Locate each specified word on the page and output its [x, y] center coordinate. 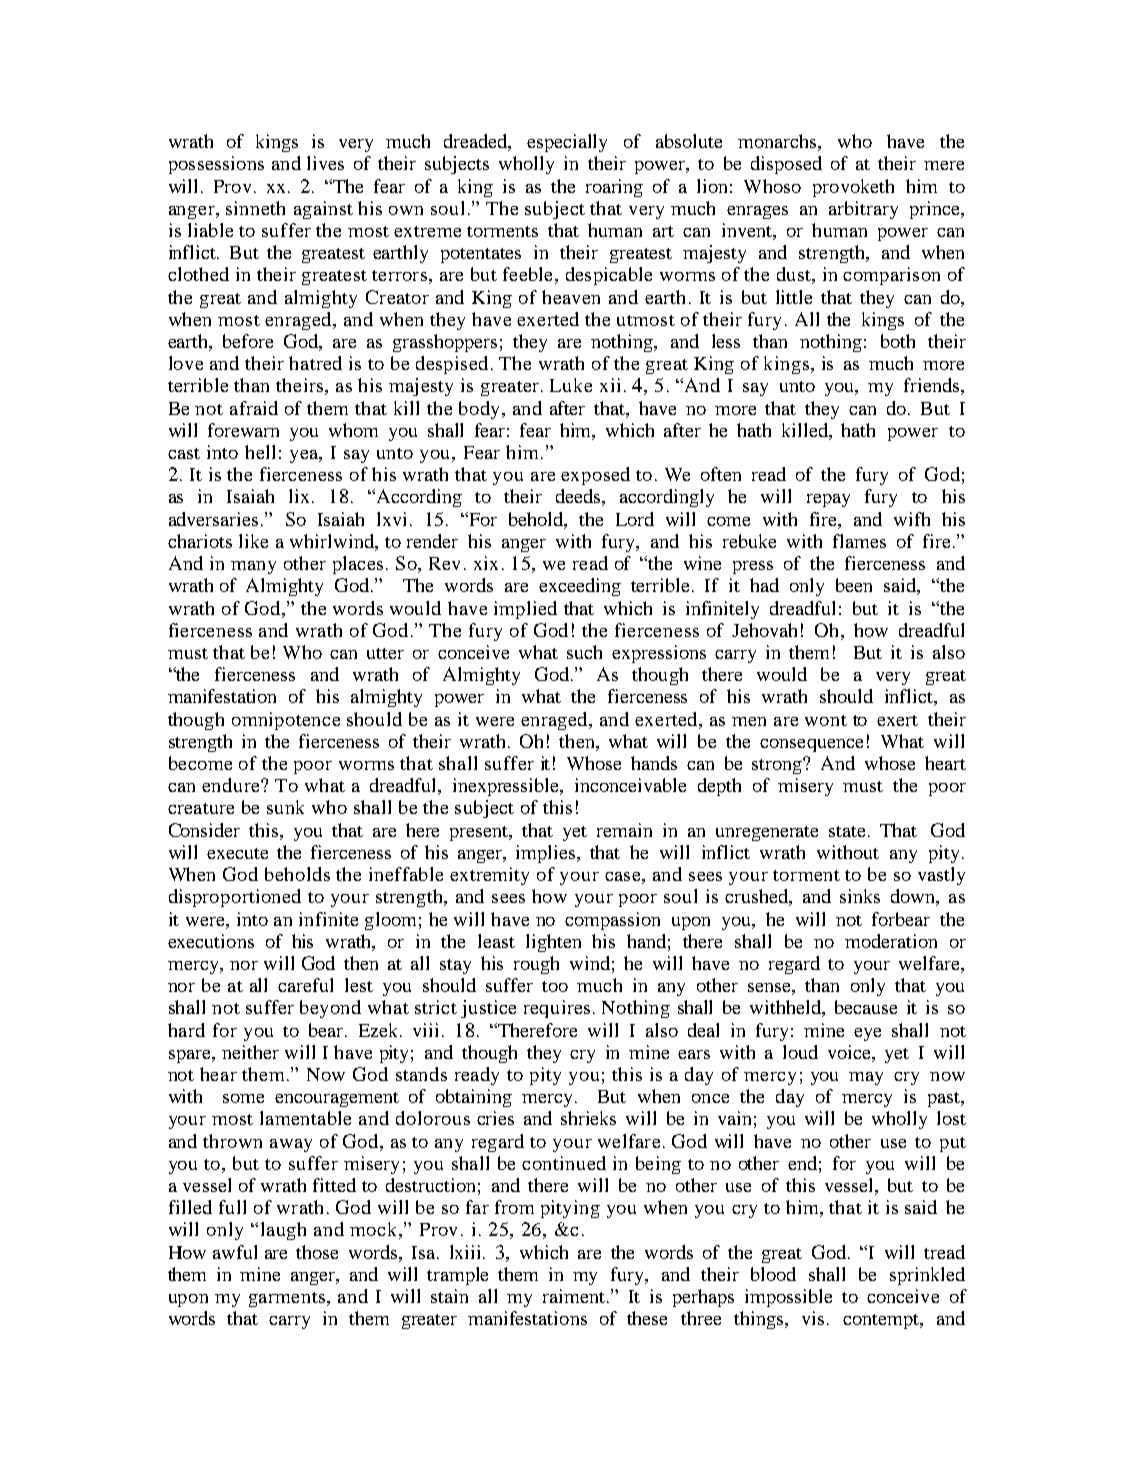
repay [828, 500]
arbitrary [863, 210]
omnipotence [286, 721]
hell [260, 452]
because [866, 1007]
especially [567, 143]
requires [557, 1009]
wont [826, 720]
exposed [595, 476]
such [584, 652]
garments [288, 1299]
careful [305, 985]
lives [325, 163]
